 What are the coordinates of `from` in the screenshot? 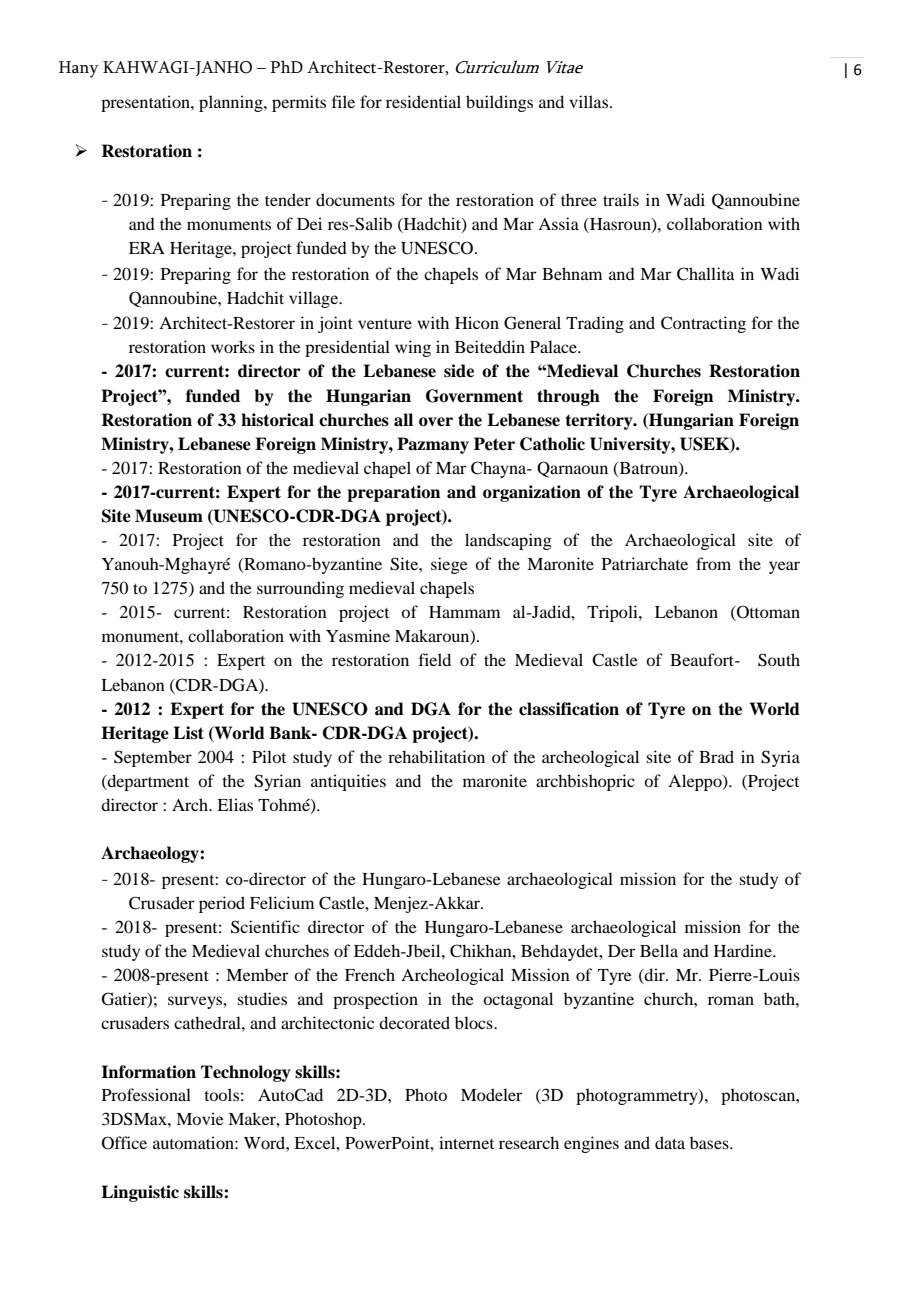 It's located at (713, 563).
